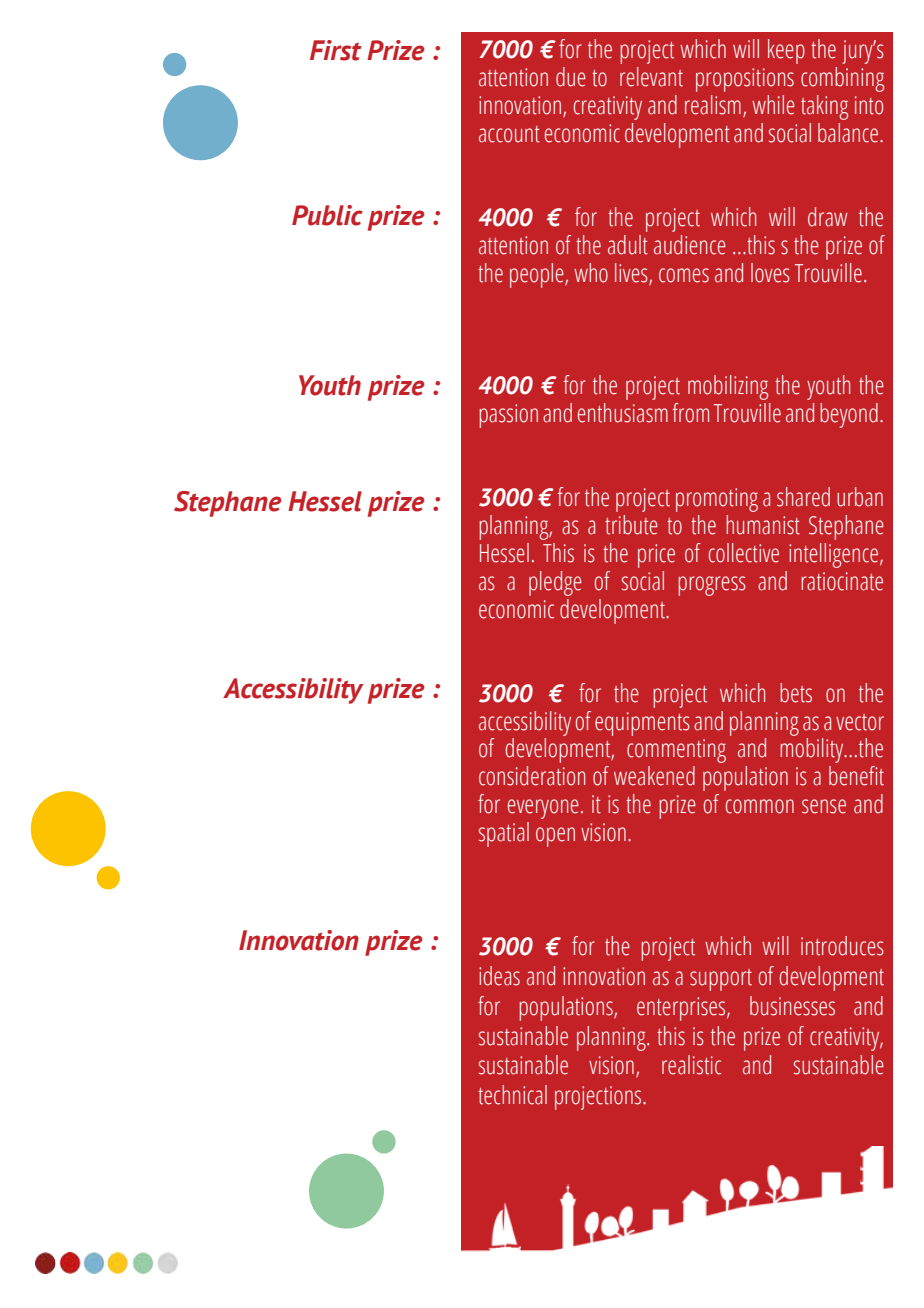 The height and width of the screenshot is (1308, 924). Describe the element at coordinates (824, 107) in the screenshot. I see `taking` at that location.
